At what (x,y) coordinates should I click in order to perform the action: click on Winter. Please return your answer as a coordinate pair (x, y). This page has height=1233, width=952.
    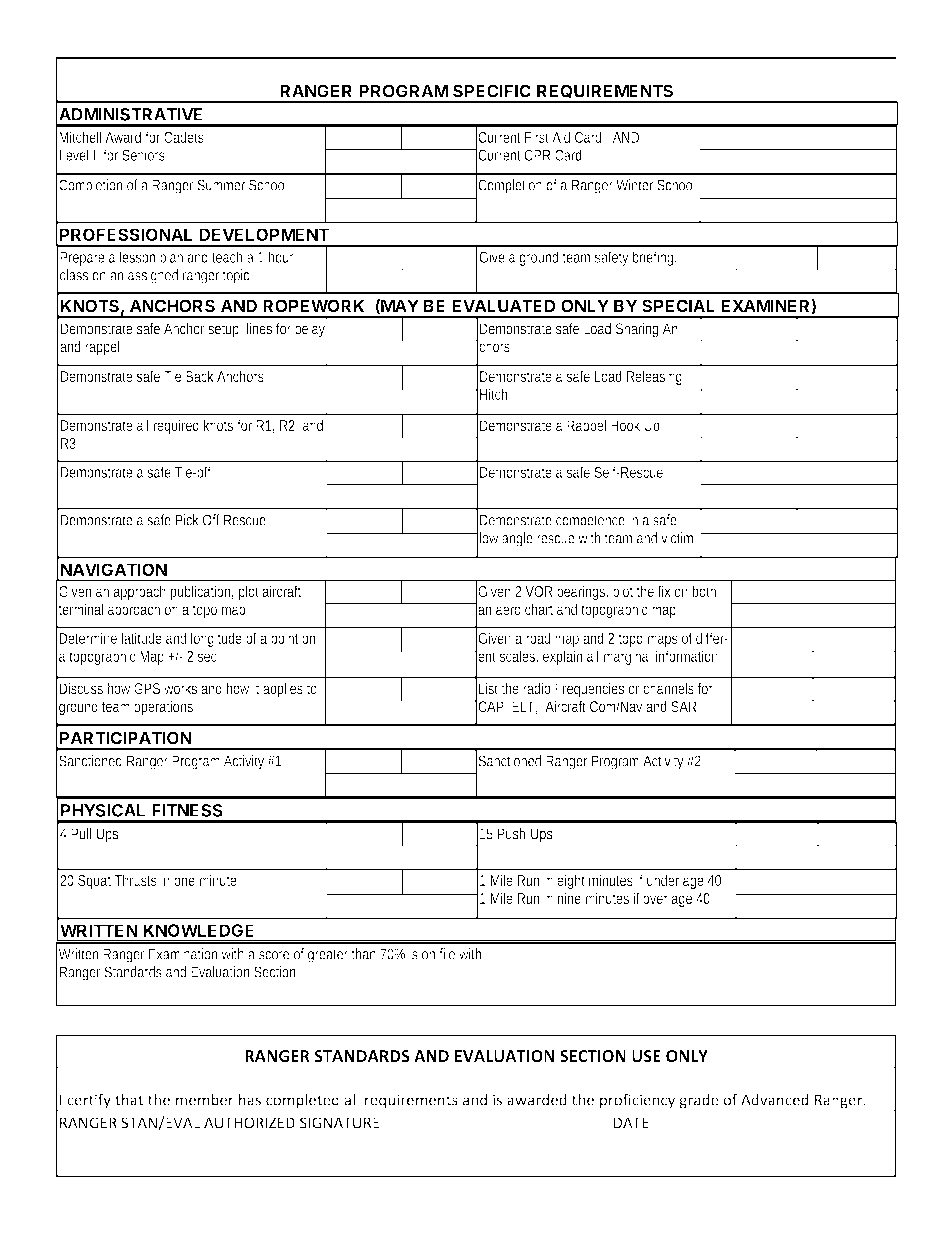
    Looking at the image, I should click on (634, 185).
